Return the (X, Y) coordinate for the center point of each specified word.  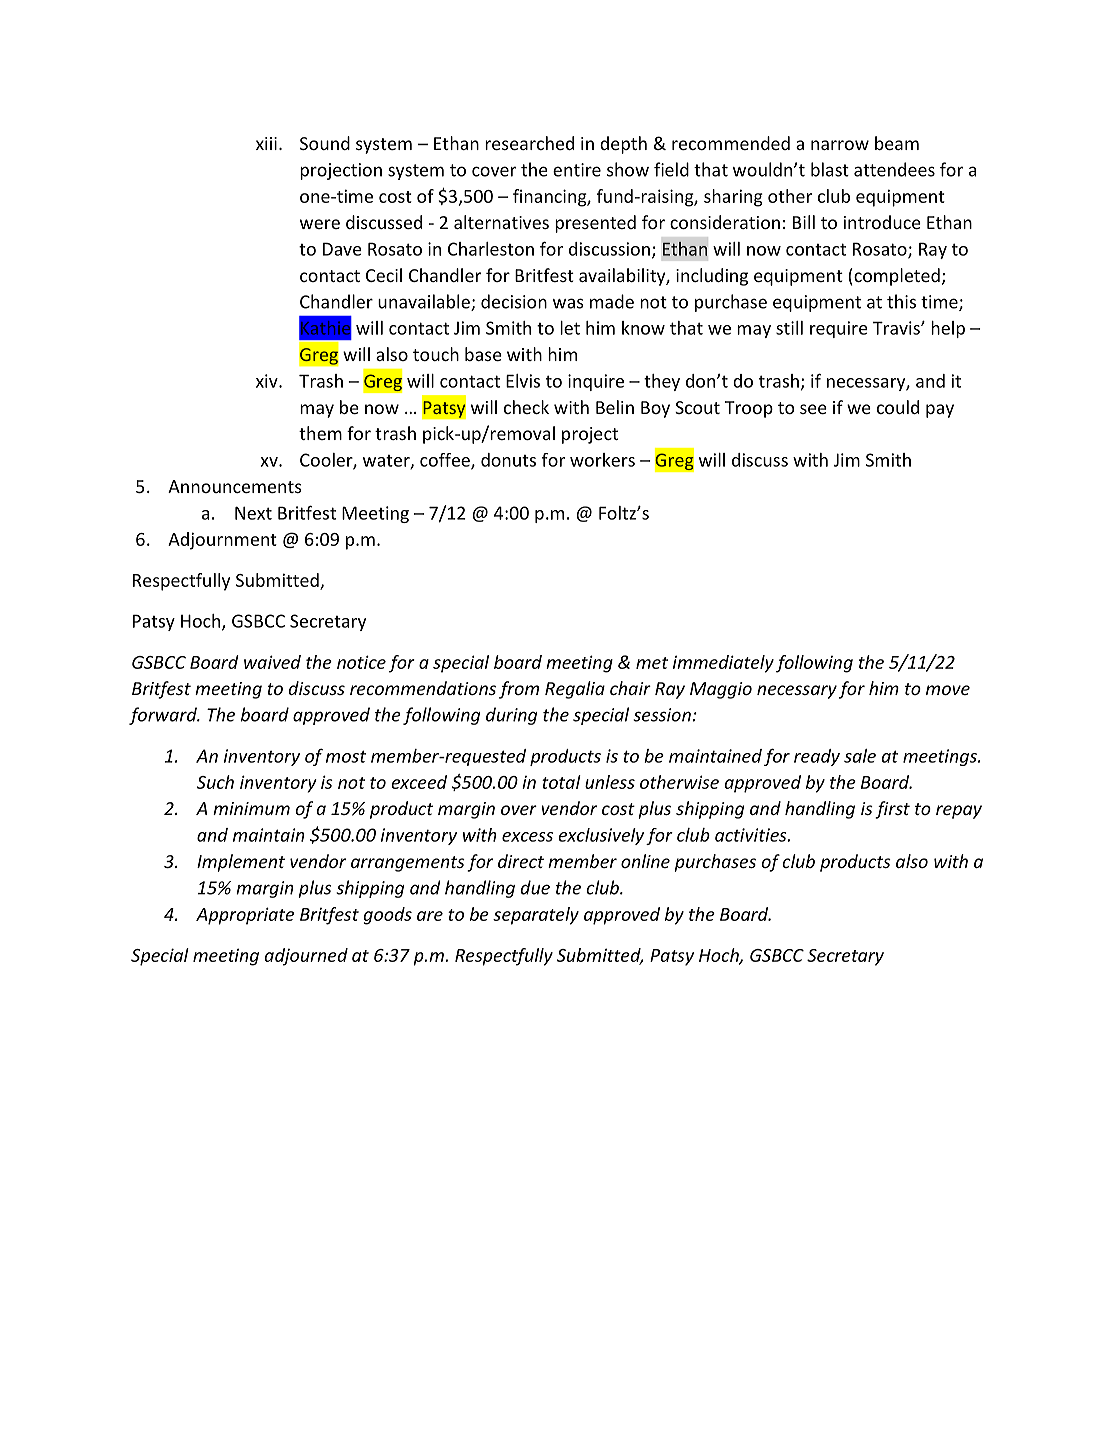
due (535, 887)
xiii (266, 143)
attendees (894, 169)
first (892, 810)
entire (577, 170)
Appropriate (245, 916)
